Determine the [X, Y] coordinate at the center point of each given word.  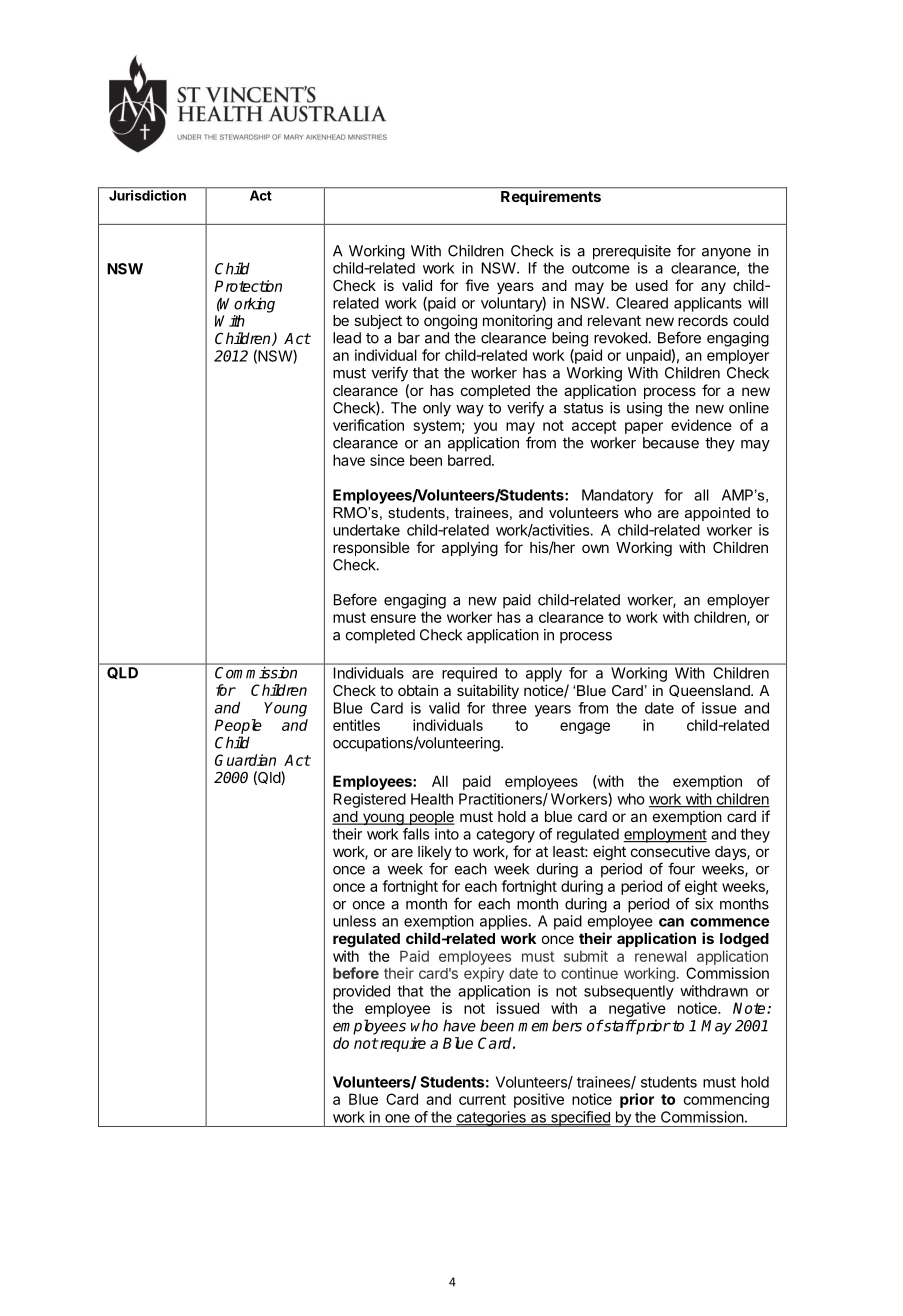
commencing [726, 1100]
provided [361, 992]
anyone [726, 254]
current [482, 1099]
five [477, 285]
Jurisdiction [147, 195]
